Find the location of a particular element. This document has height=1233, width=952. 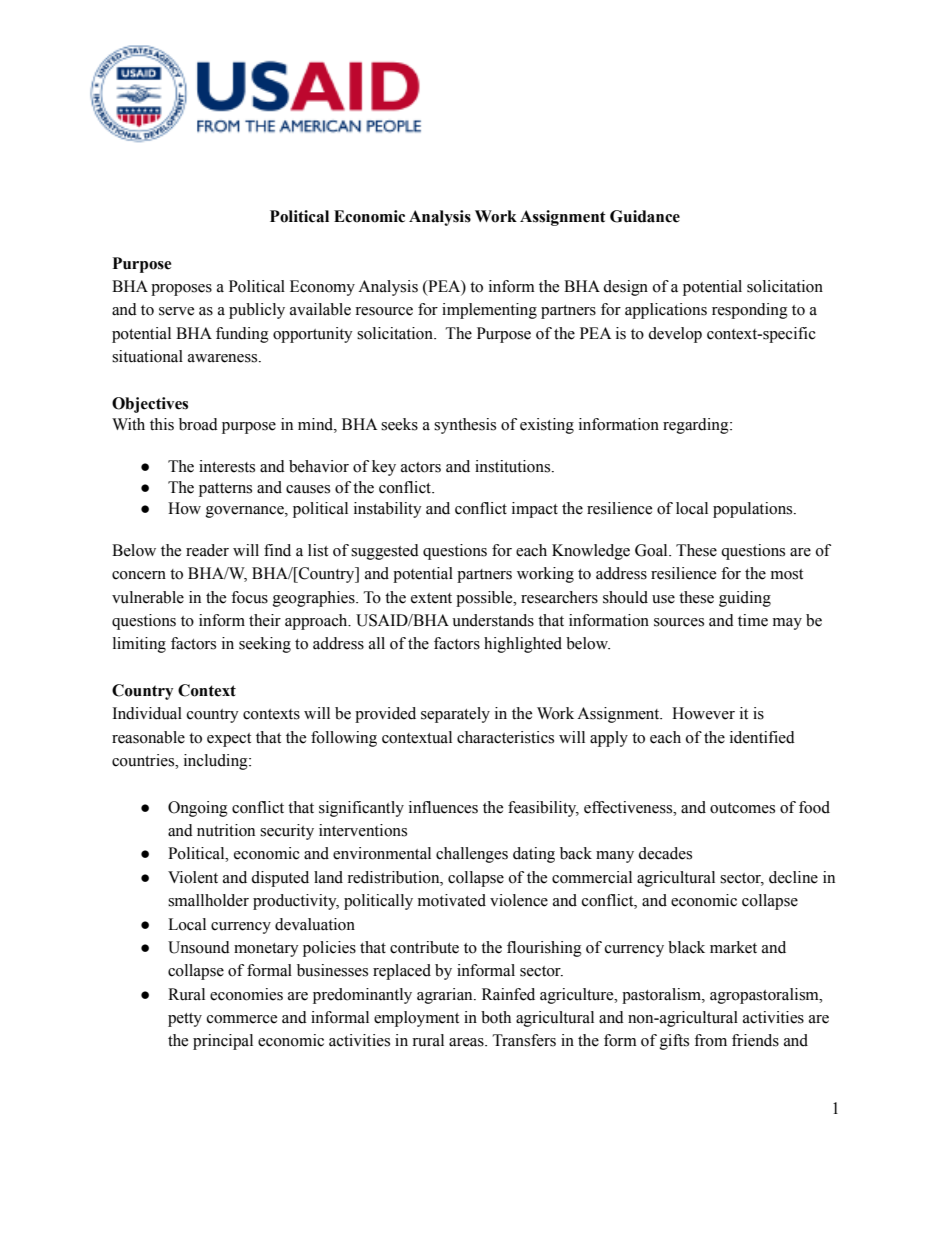

implementing is located at coordinates (489, 311).
